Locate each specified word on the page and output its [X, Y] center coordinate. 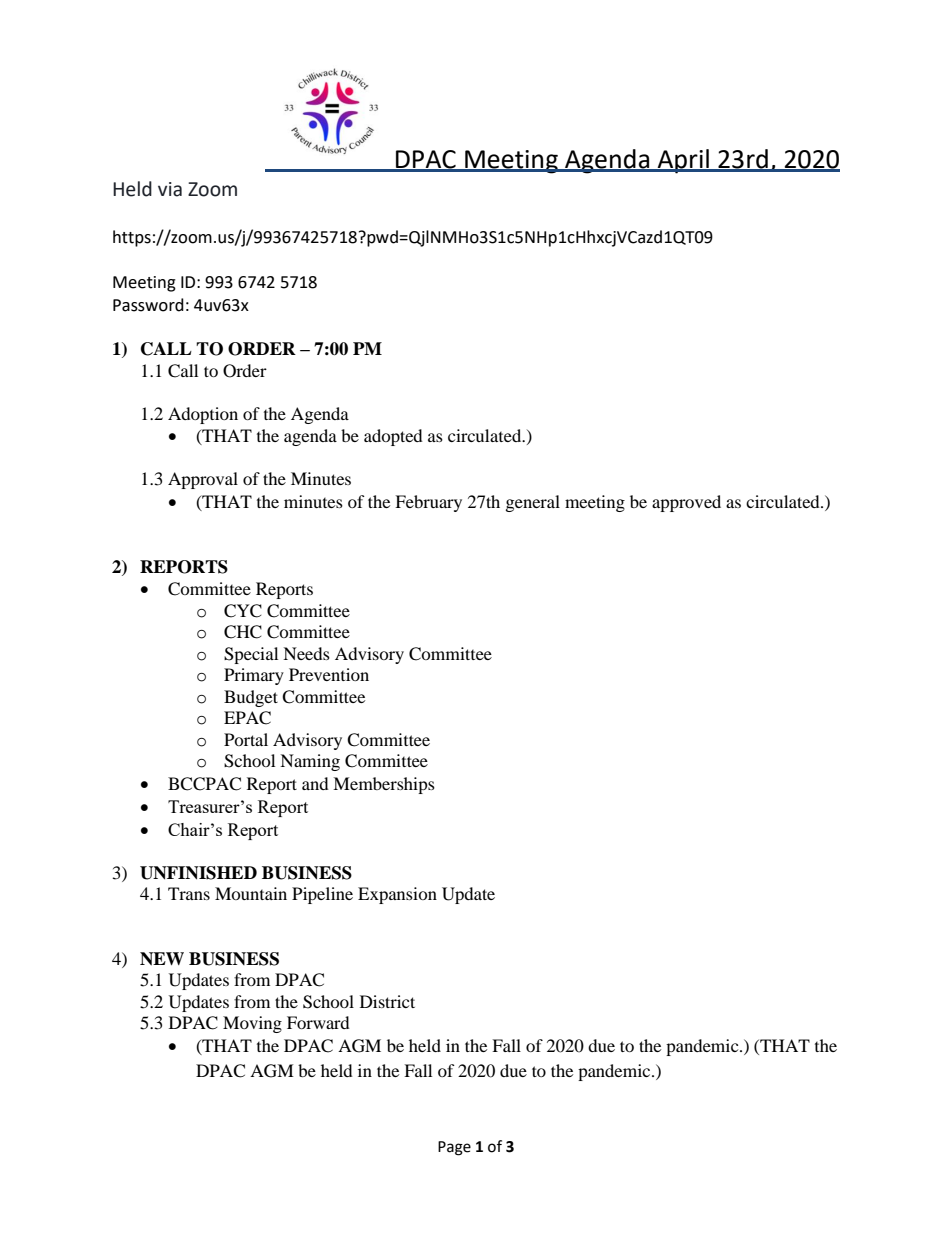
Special [251, 655]
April [683, 161]
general [533, 503]
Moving [252, 1024]
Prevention [329, 674]
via [170, 189]
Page [454, 1148]
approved [686, 503]
